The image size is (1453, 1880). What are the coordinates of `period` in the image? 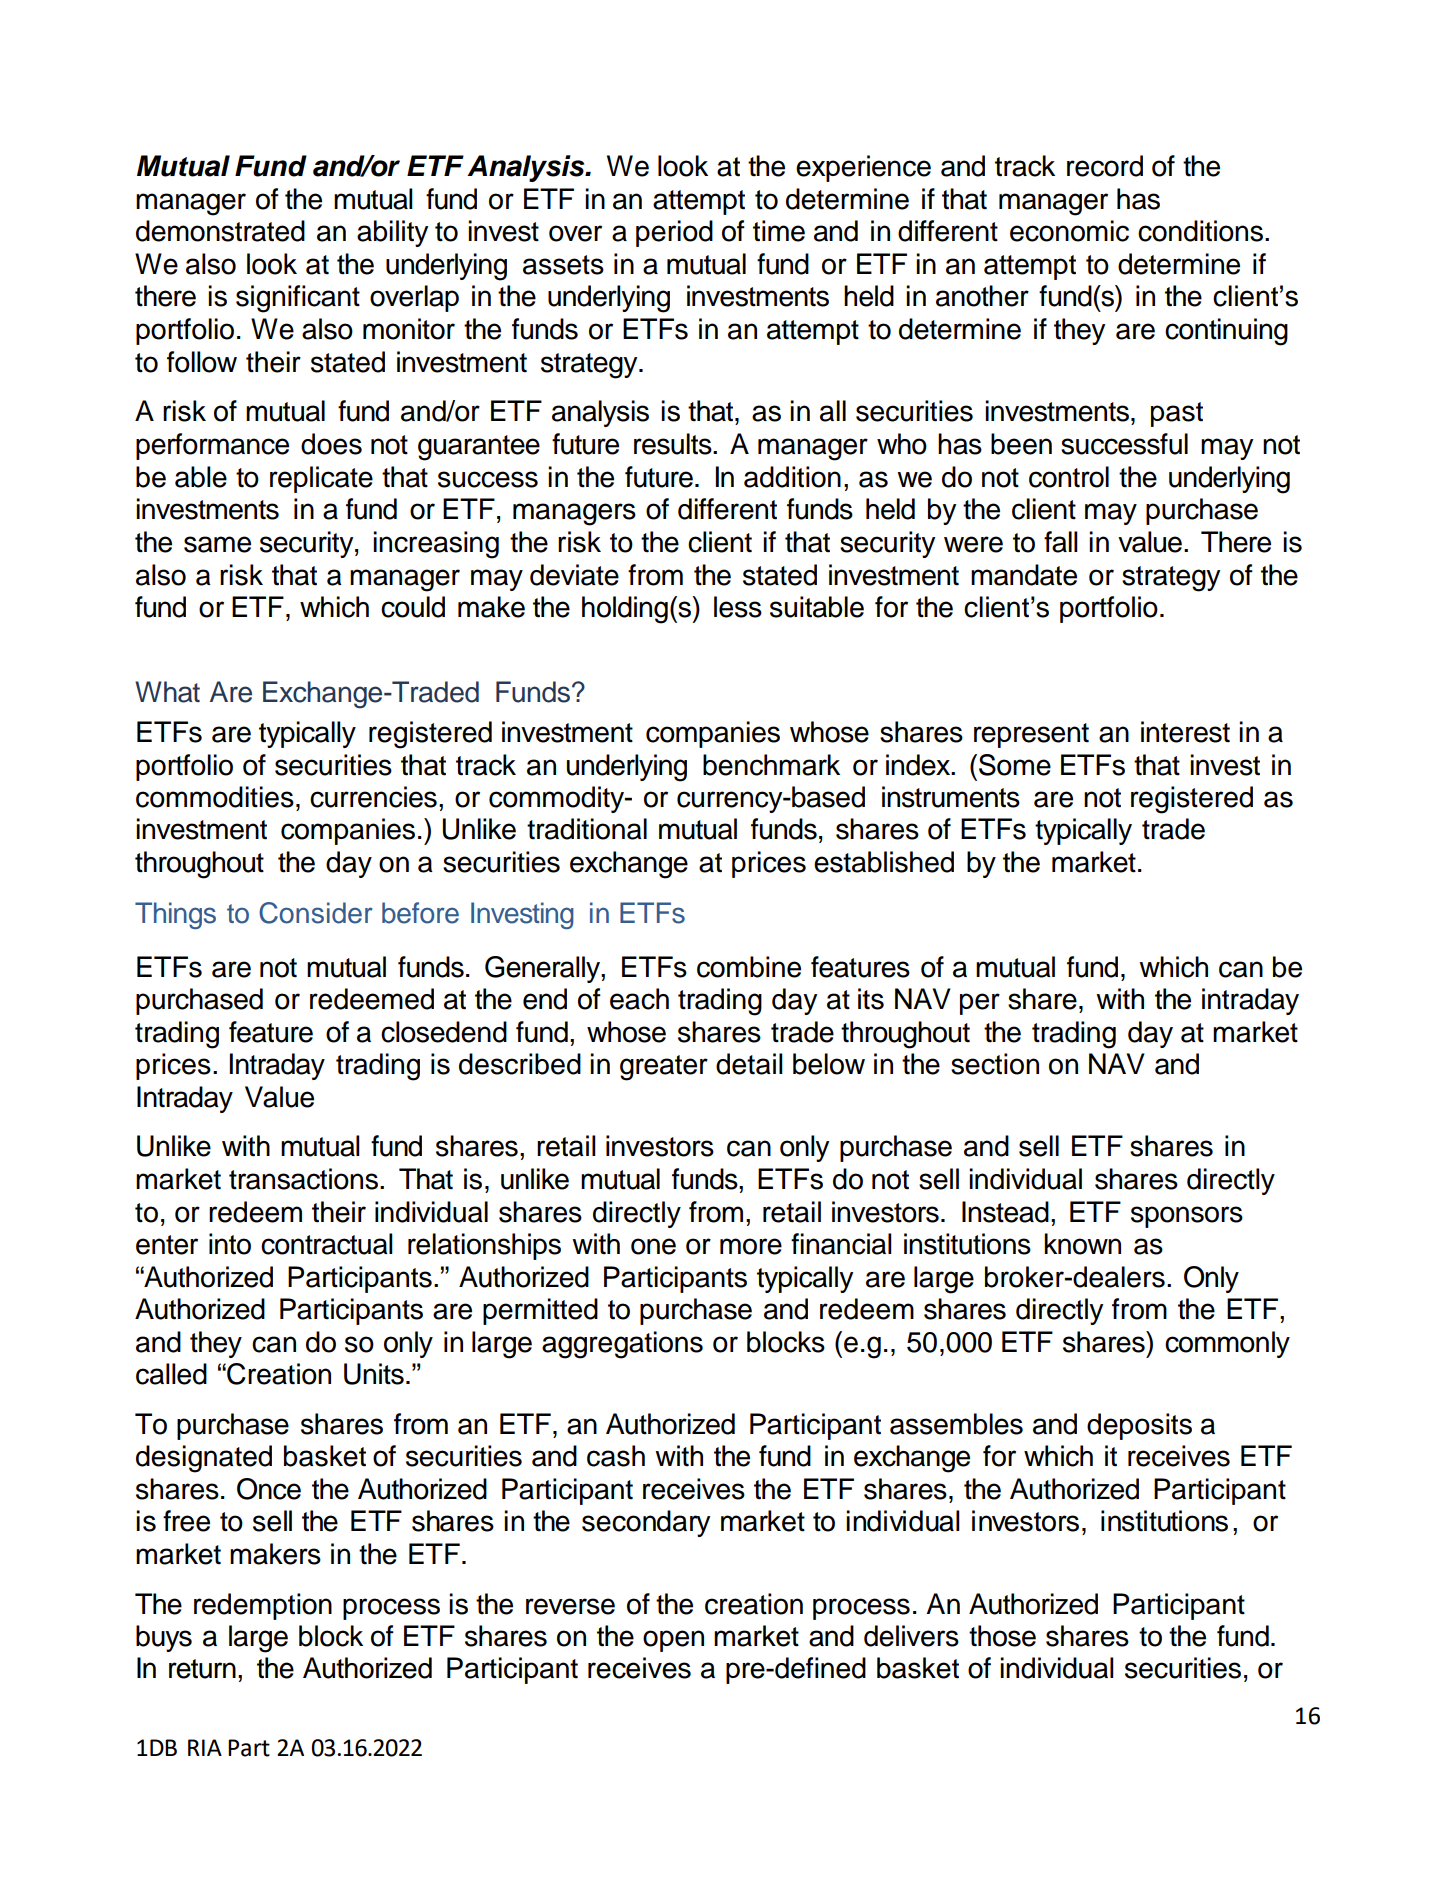 It's located at (674, 233).
